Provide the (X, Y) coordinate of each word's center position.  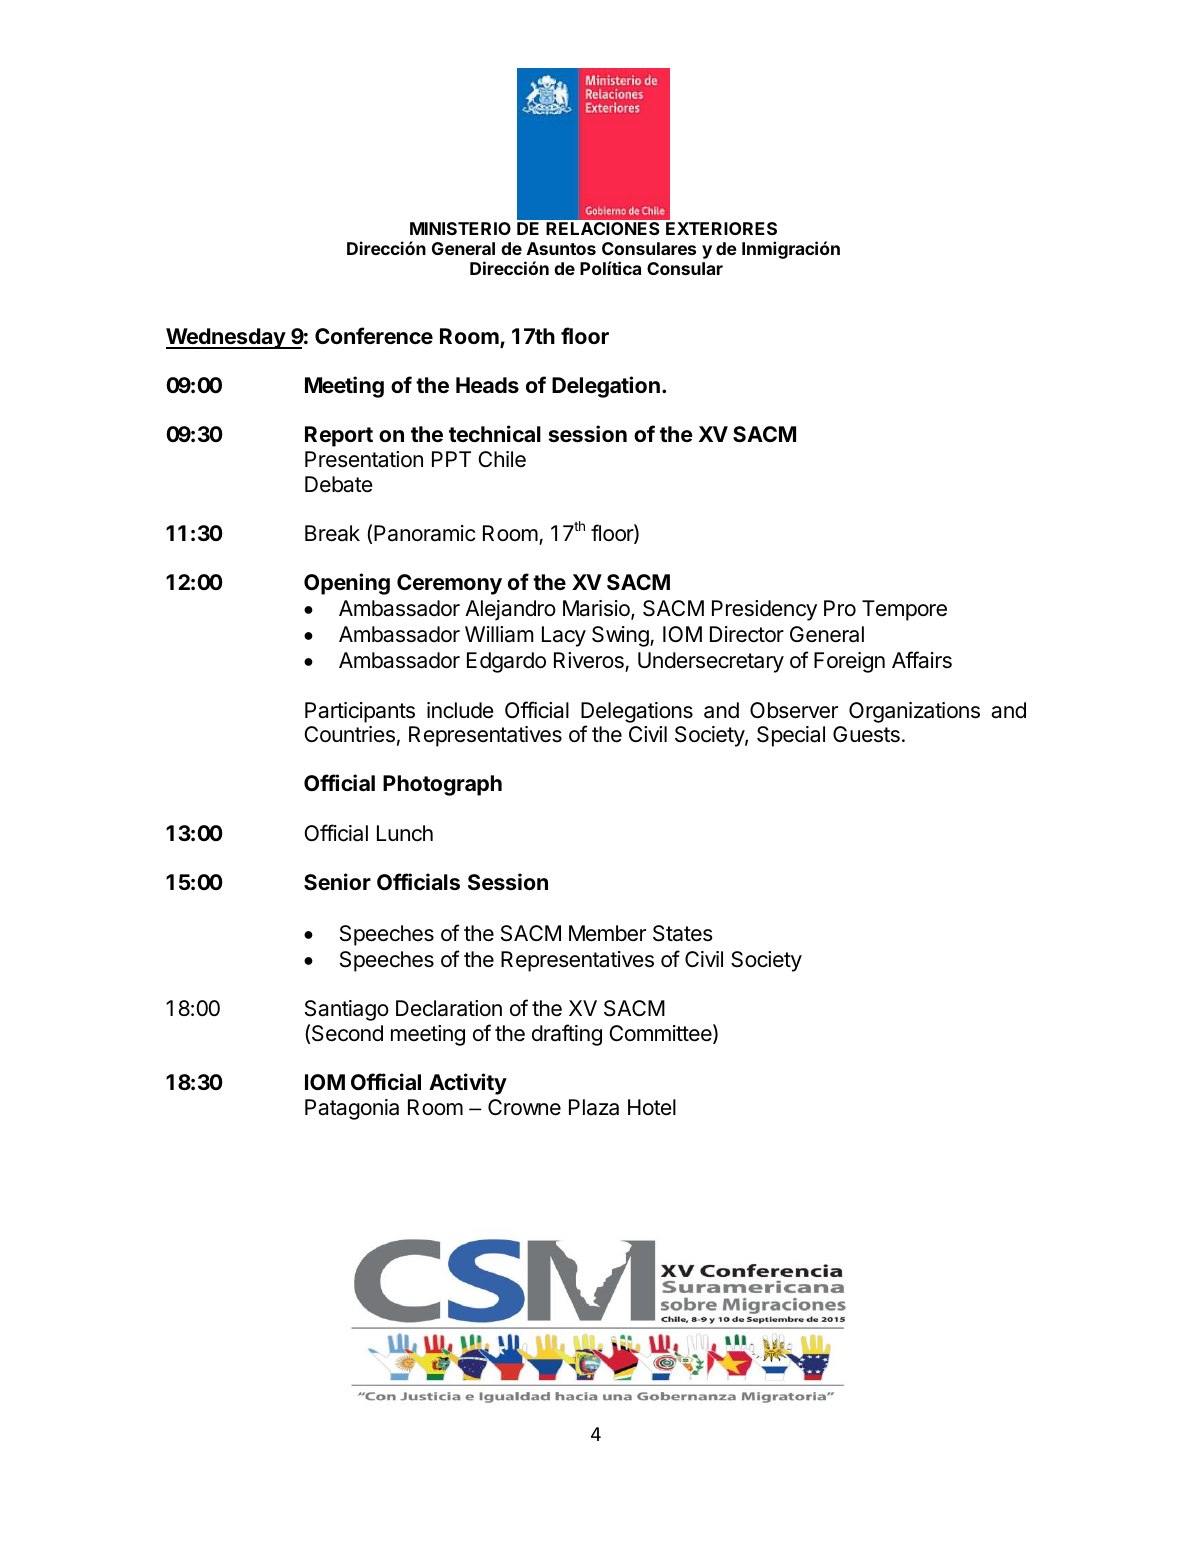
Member (607, 933)
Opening (347, 584)
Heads (487, 385)
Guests (866, 734)
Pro (840, 608)
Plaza (594, 1107)
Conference (374, 335)
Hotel (652, 1107)
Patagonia (352, 1109)
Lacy (564, 636)
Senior (337, 881)
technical (495, 433)
